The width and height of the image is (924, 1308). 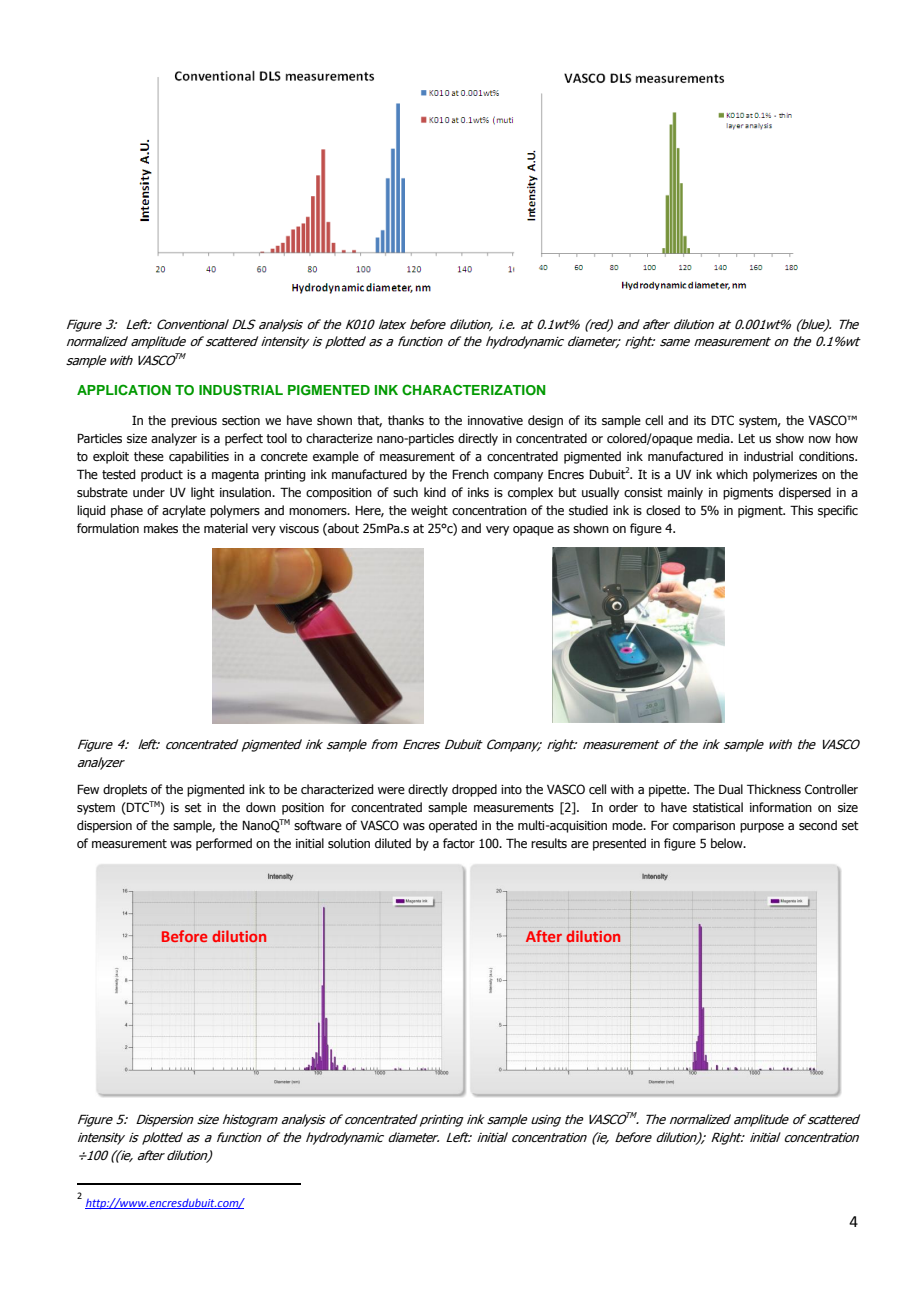 What do you see at coordinates (731, 789) in the image?
I see `Dual` at bounding box center [731, 789].
